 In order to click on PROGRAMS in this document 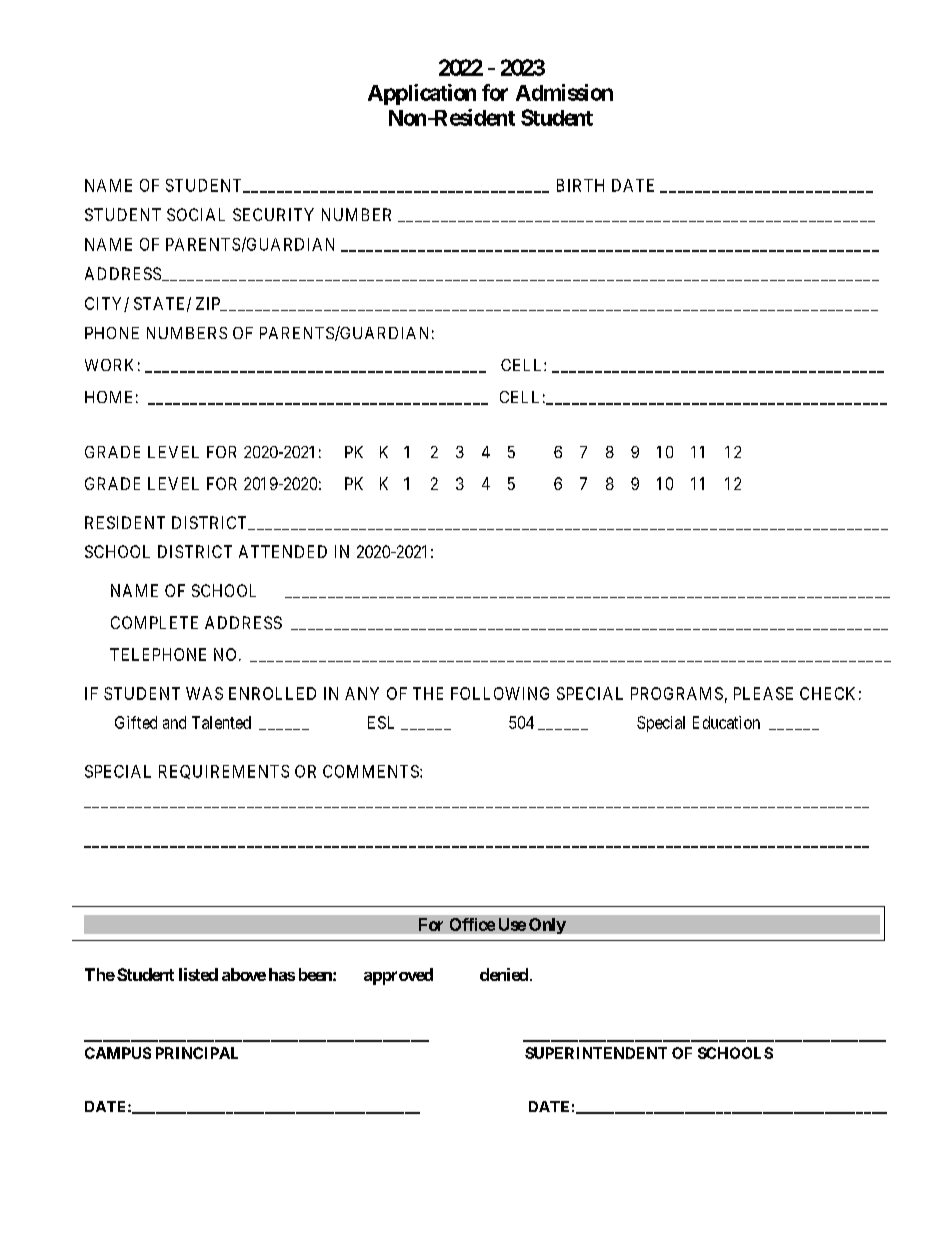, I will do `click(677, 693)`.
